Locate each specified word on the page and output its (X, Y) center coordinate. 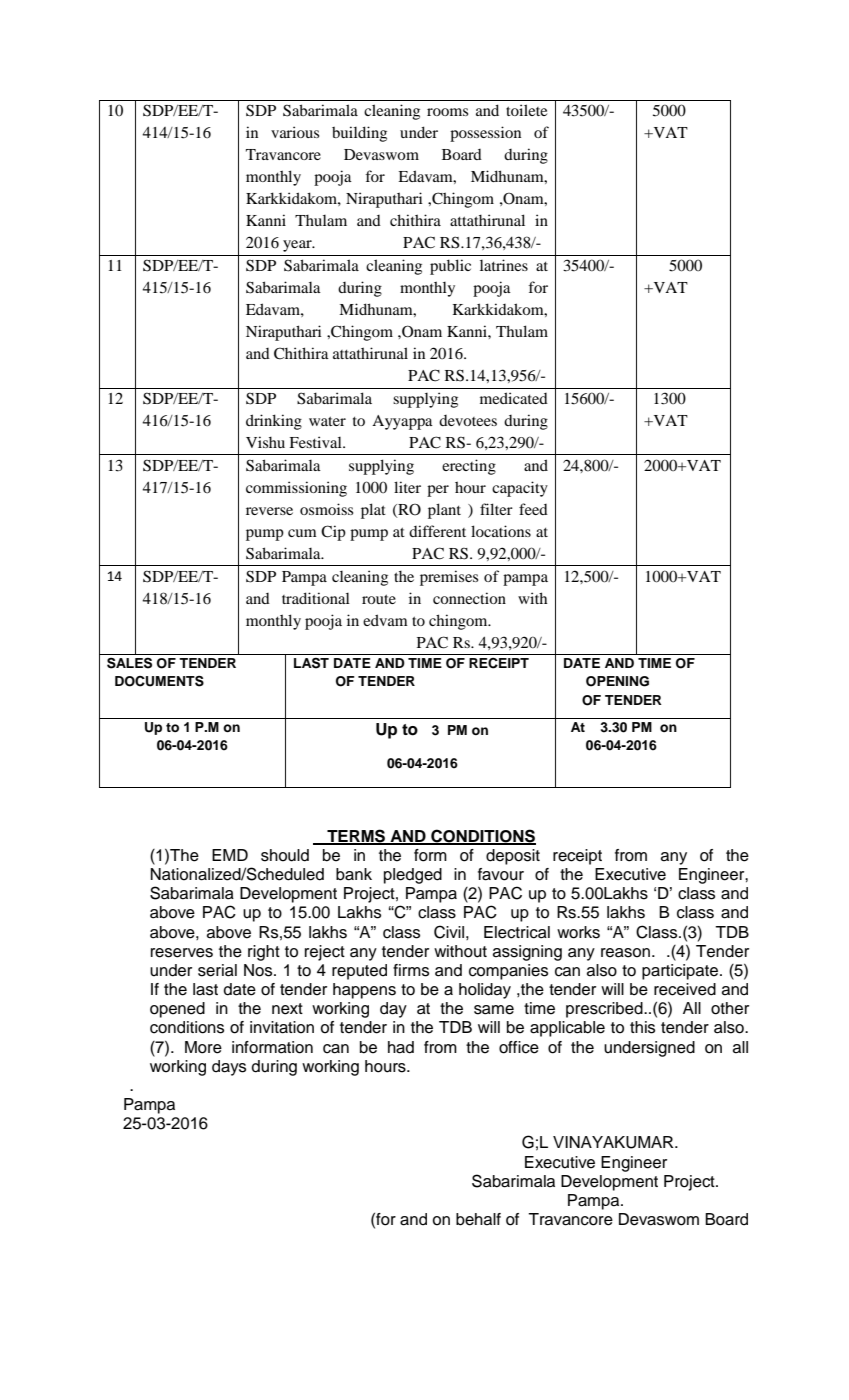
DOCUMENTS (159, 681)
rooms (447, 112)
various (295, 132)
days (229, 1068)
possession (485, 134)
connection (469, 598)
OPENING (617, 681)
